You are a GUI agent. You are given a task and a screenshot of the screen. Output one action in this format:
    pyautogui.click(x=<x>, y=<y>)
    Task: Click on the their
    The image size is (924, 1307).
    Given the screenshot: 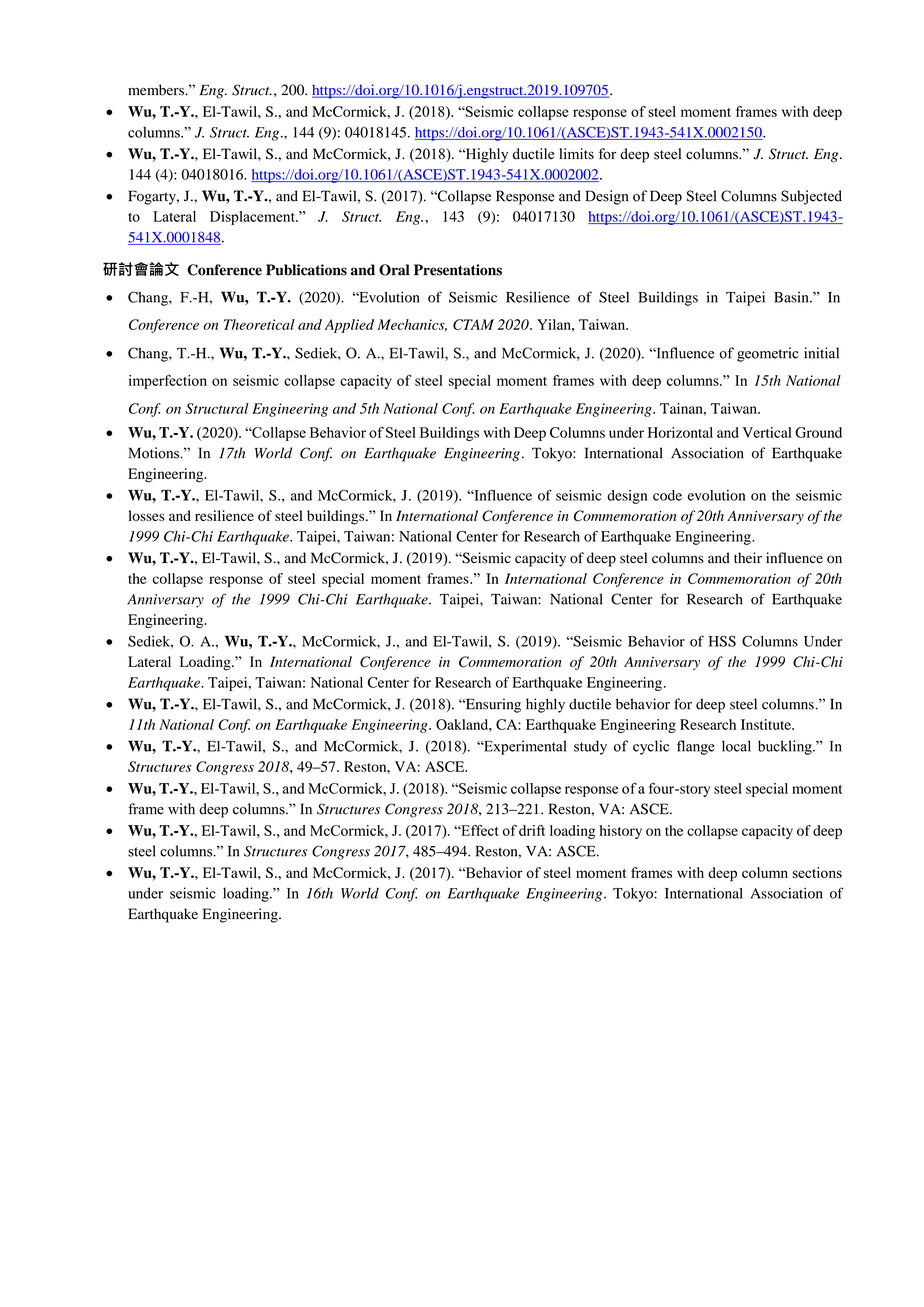 What is the action you would take?
    pyautogui.click(x=748, y=558)
